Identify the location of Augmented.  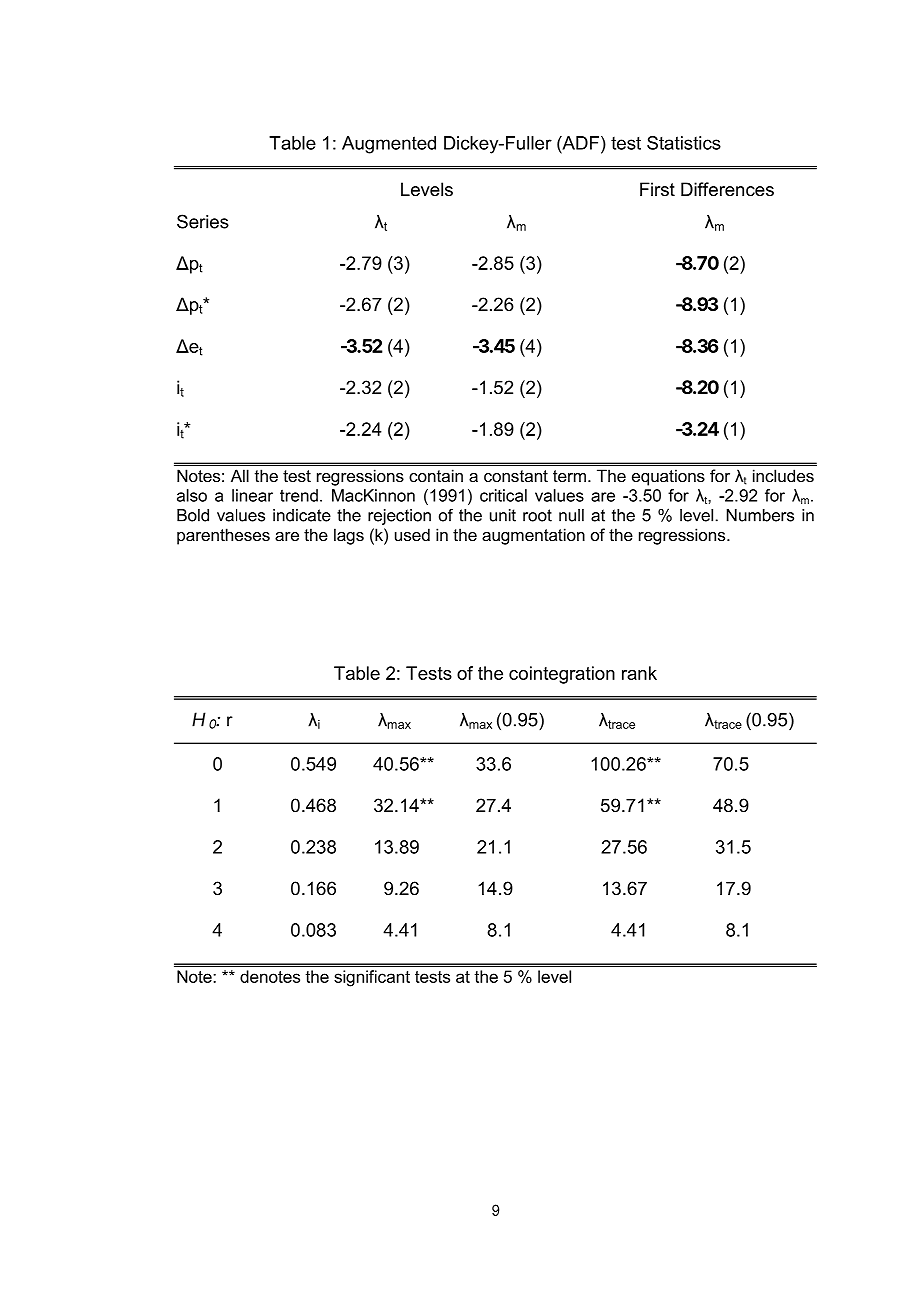
(389, 145).
